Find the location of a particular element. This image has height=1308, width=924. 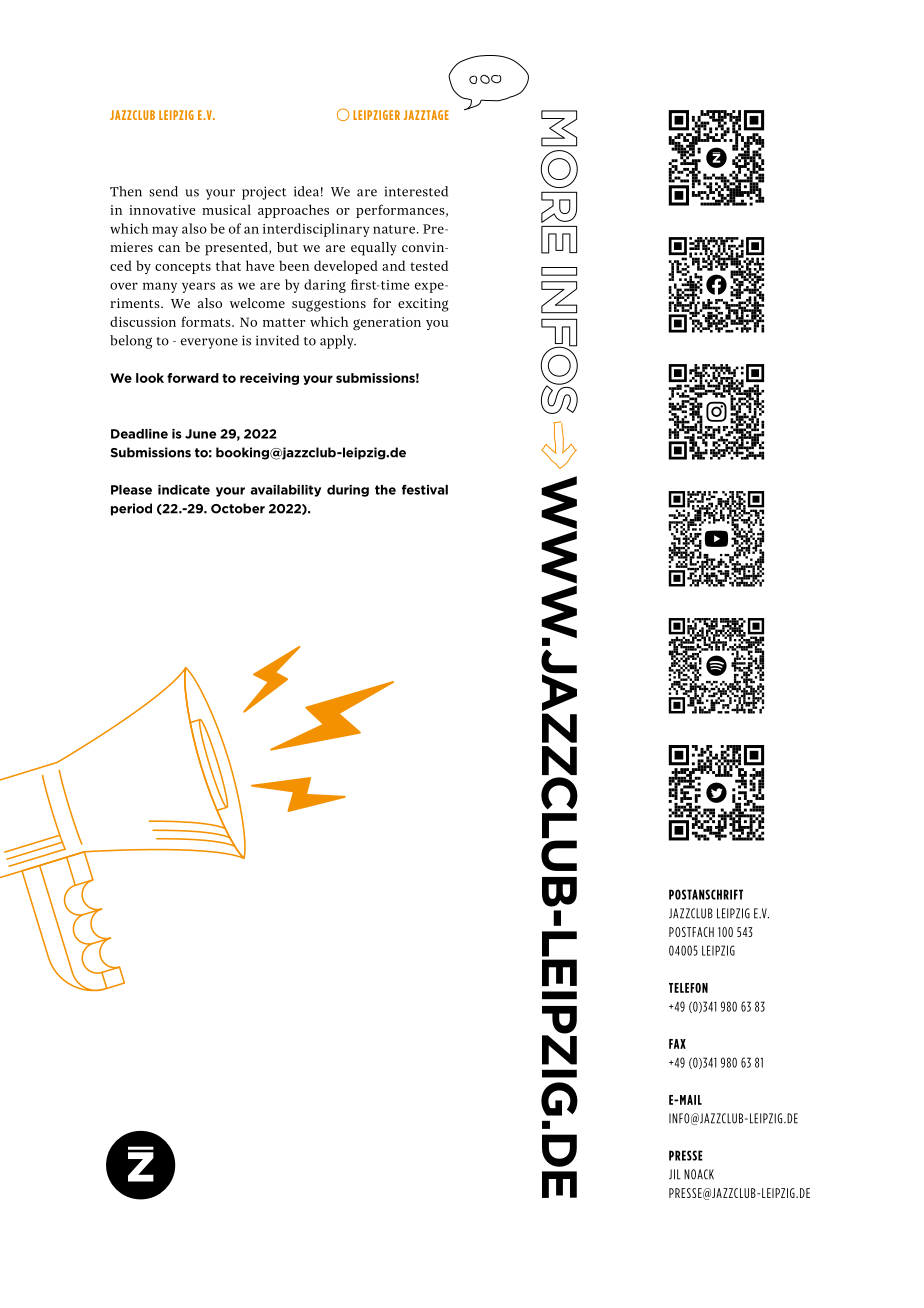

TELEFON is located at coordinates (688, 988).
